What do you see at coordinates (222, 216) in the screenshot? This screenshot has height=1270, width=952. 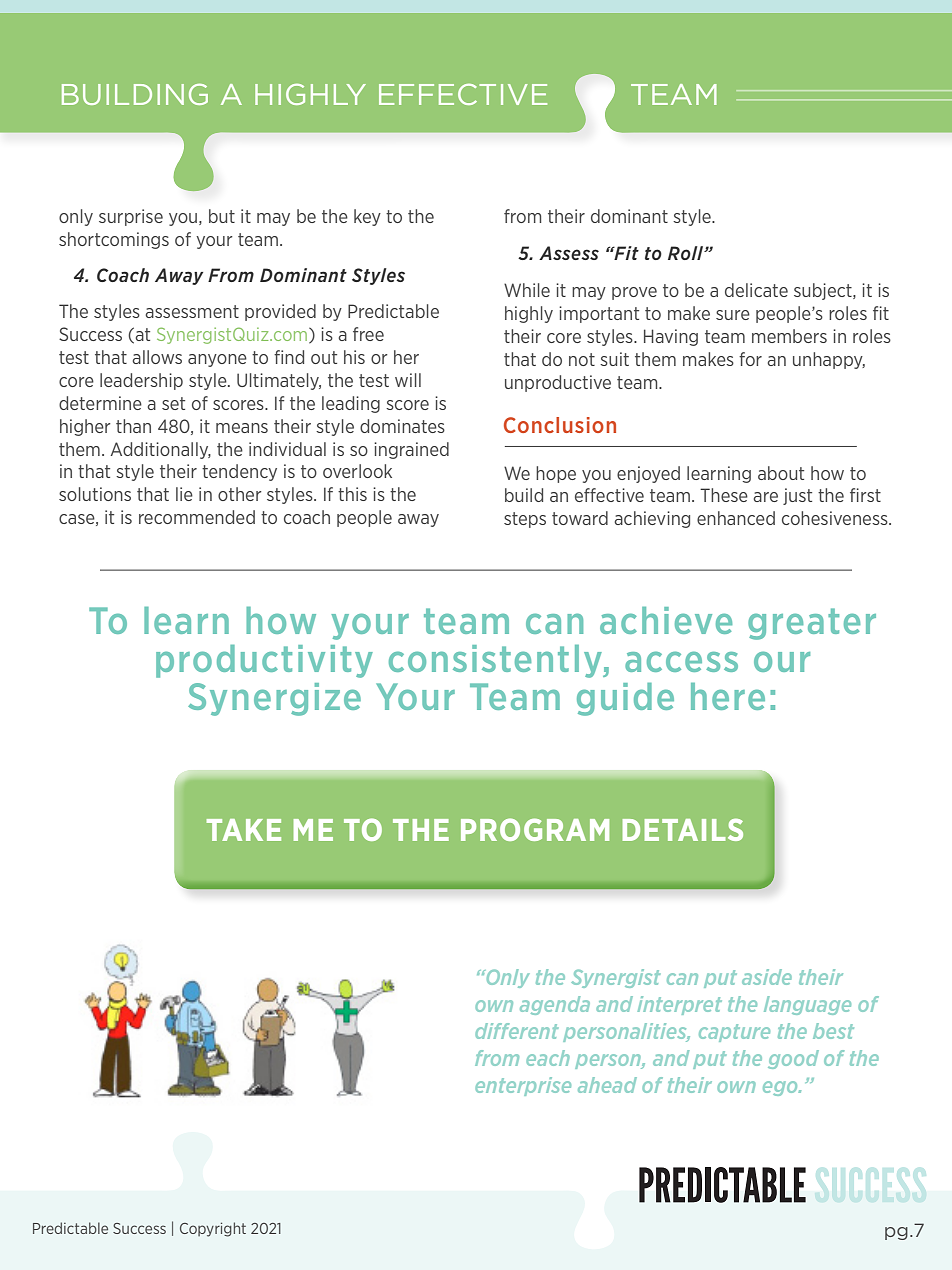 I see `but` at bounding box center [222, 216].
